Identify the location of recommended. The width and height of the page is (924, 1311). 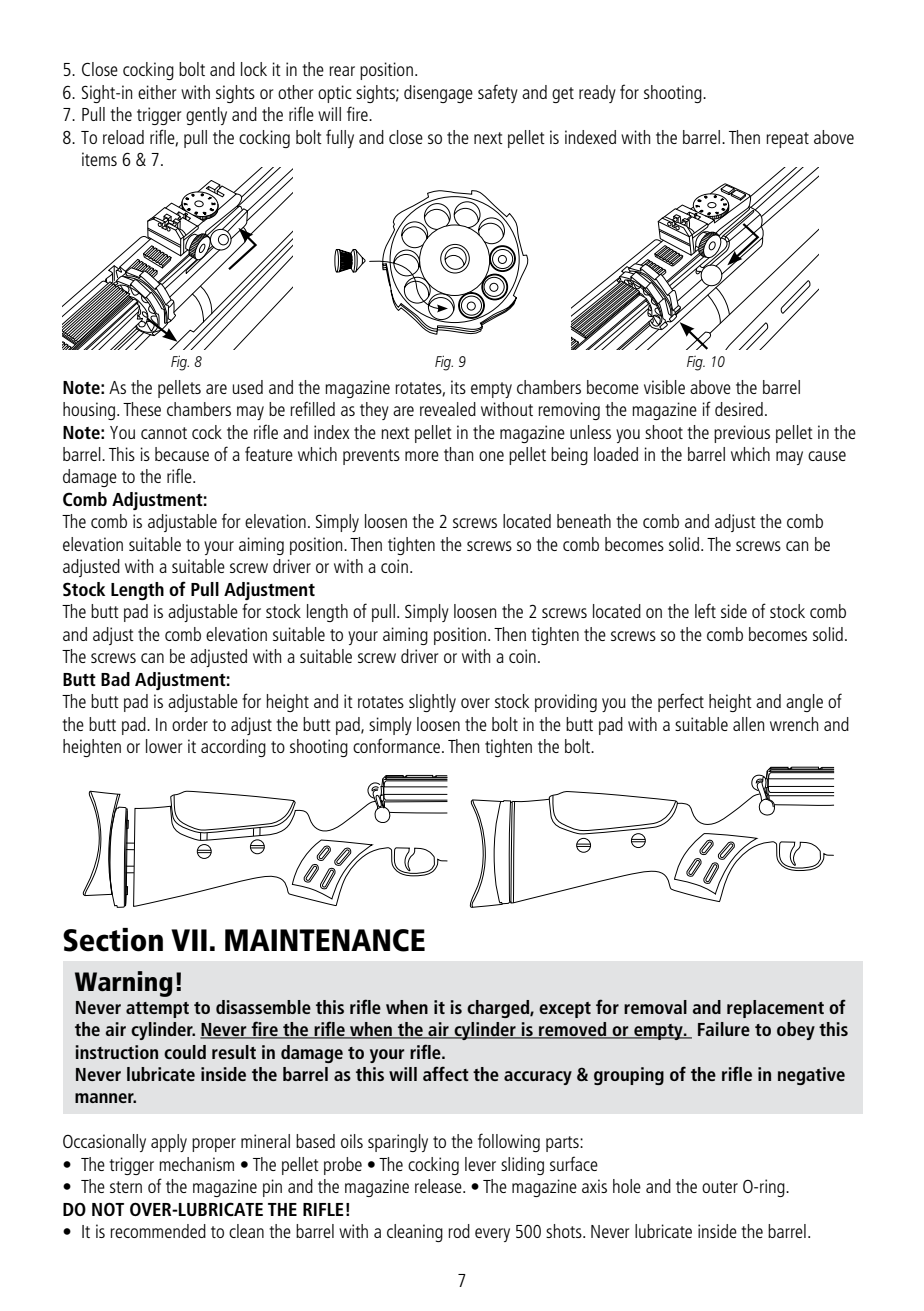
(158, 1231).
